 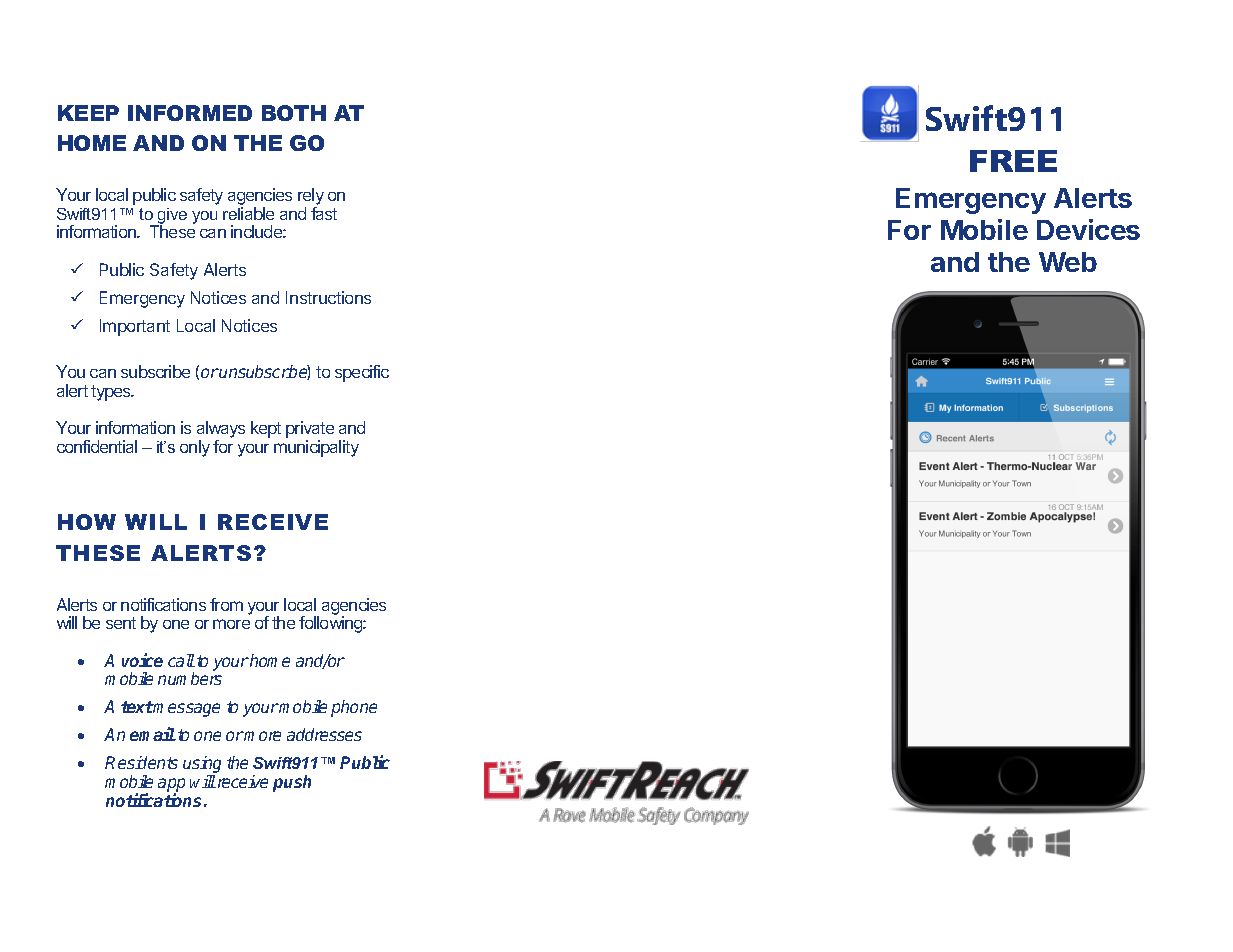 I want to click on BOTH, so click(x=294, y=113).
